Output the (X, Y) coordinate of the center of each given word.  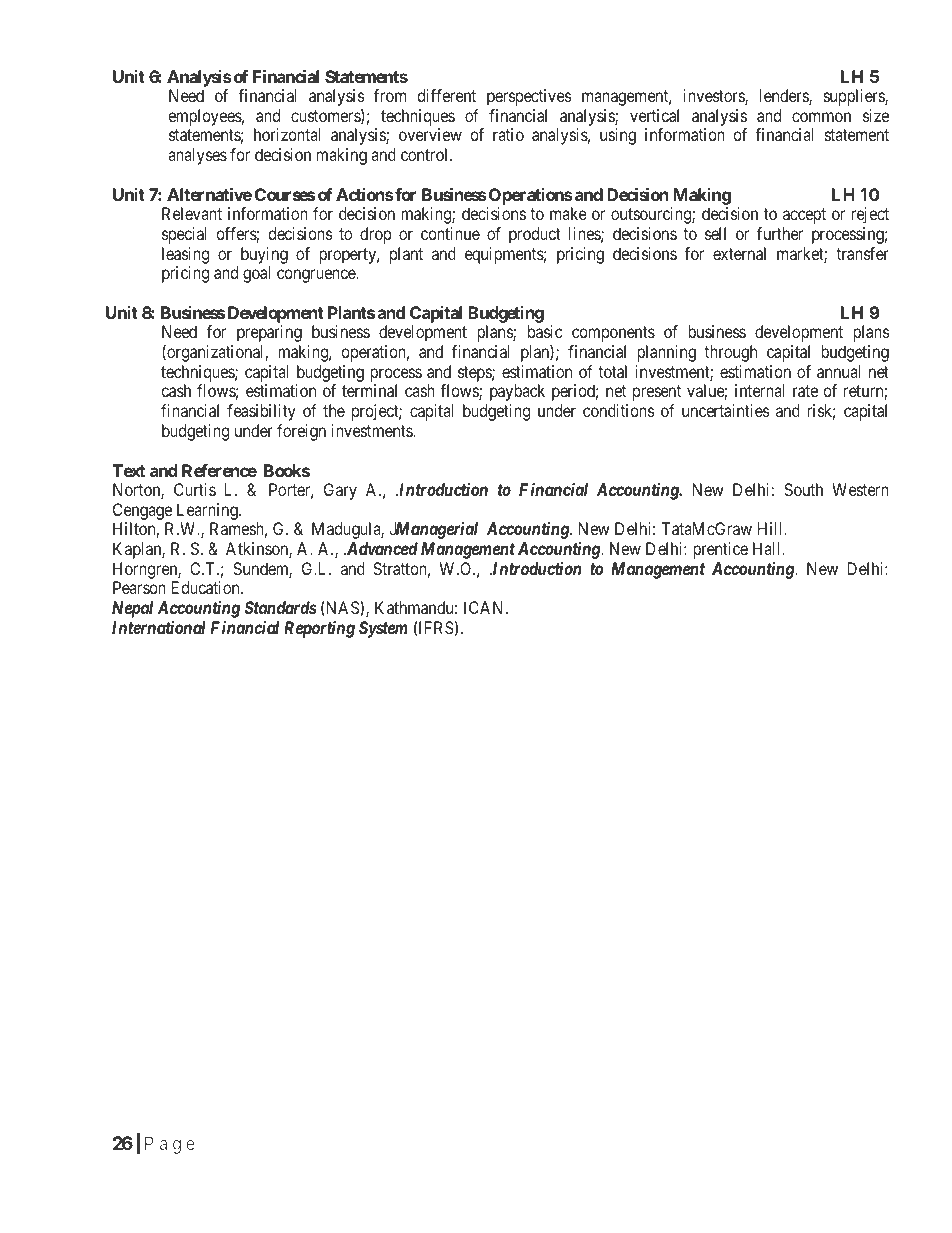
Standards (280, 607)
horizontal (287, 134)
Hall (768, 548)
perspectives (529, 97)
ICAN (485, 607)
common (821, 117)
